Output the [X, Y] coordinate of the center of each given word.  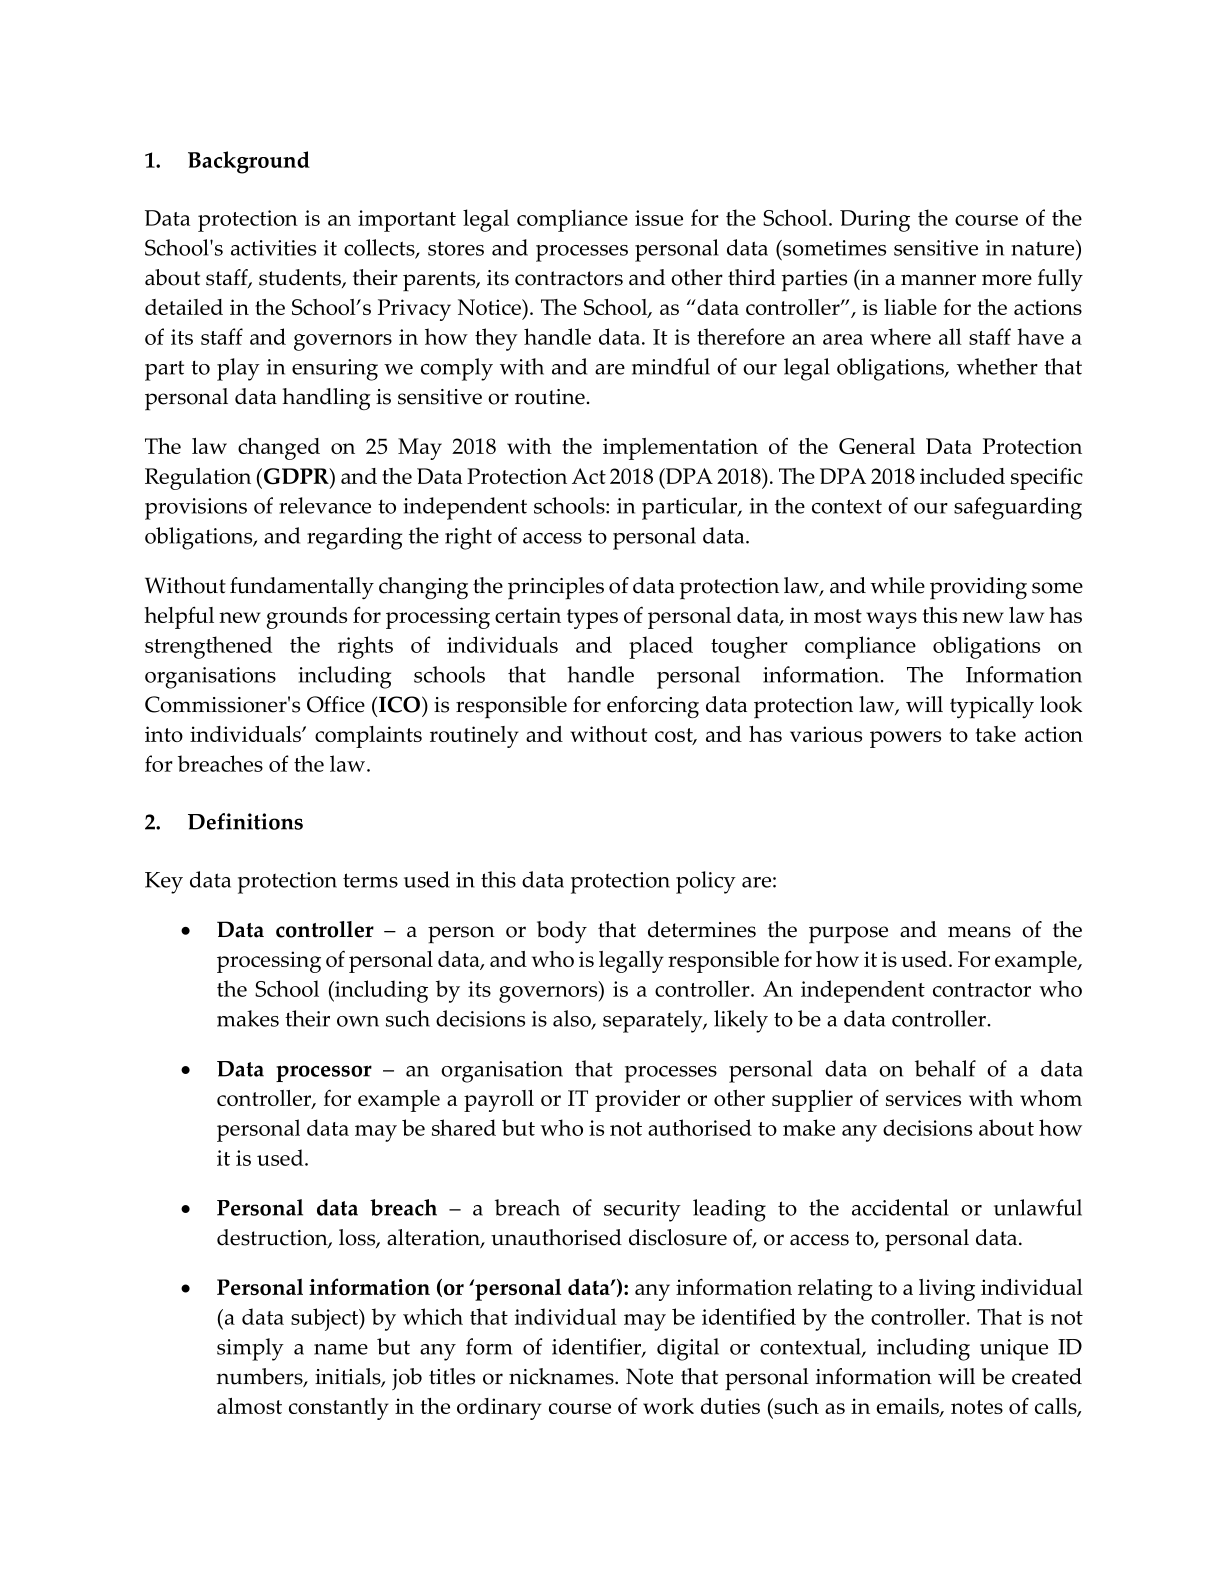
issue [659, 218]
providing [978, 588]
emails [909, 1407]
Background [249, 162]
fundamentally [302, 588]
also [573, 1019]
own [358, 1021]
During [875, 221]
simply [250, 1349]
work [668, 1406]
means [979, 932]
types [592, 619]
